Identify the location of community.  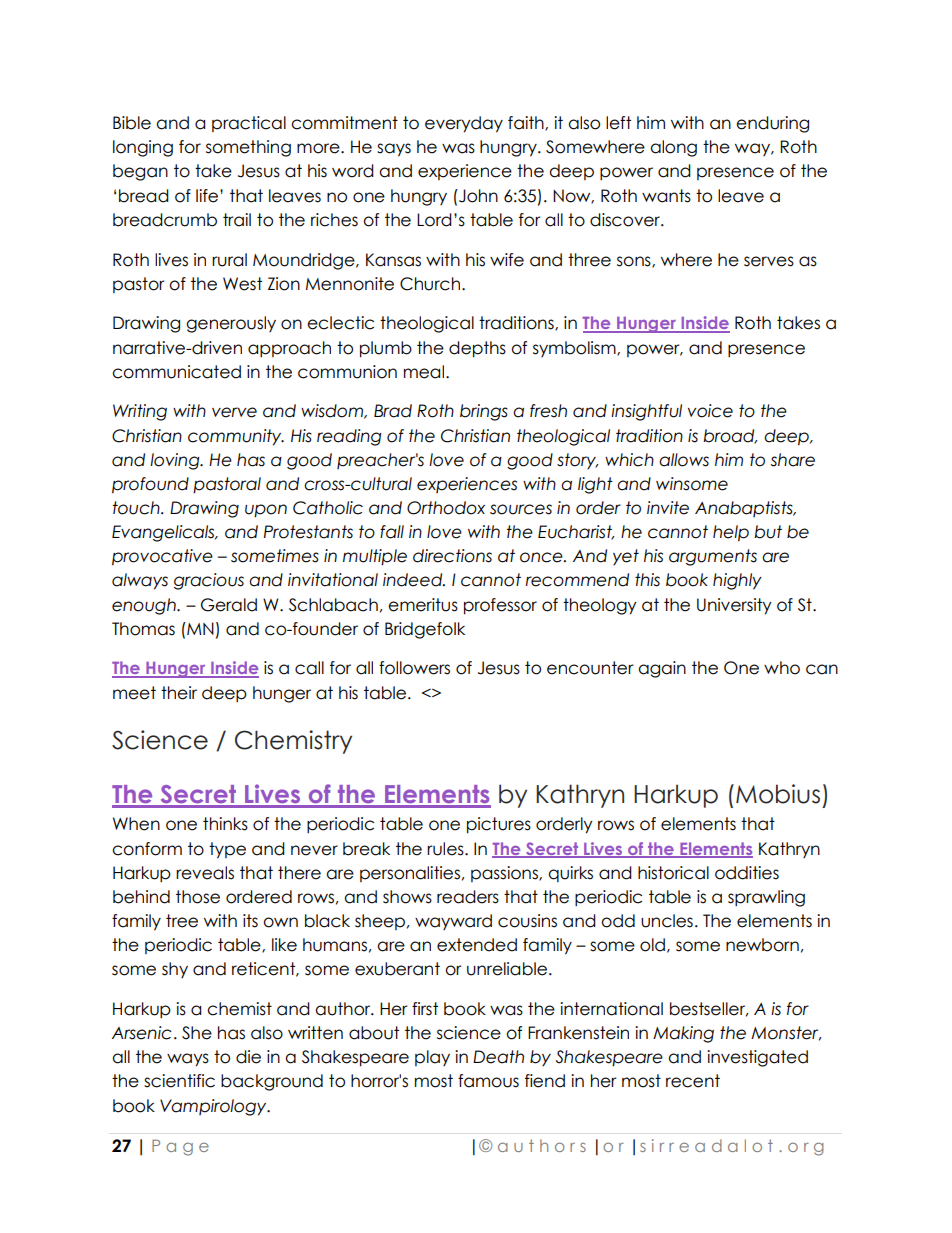
(236, 437).
